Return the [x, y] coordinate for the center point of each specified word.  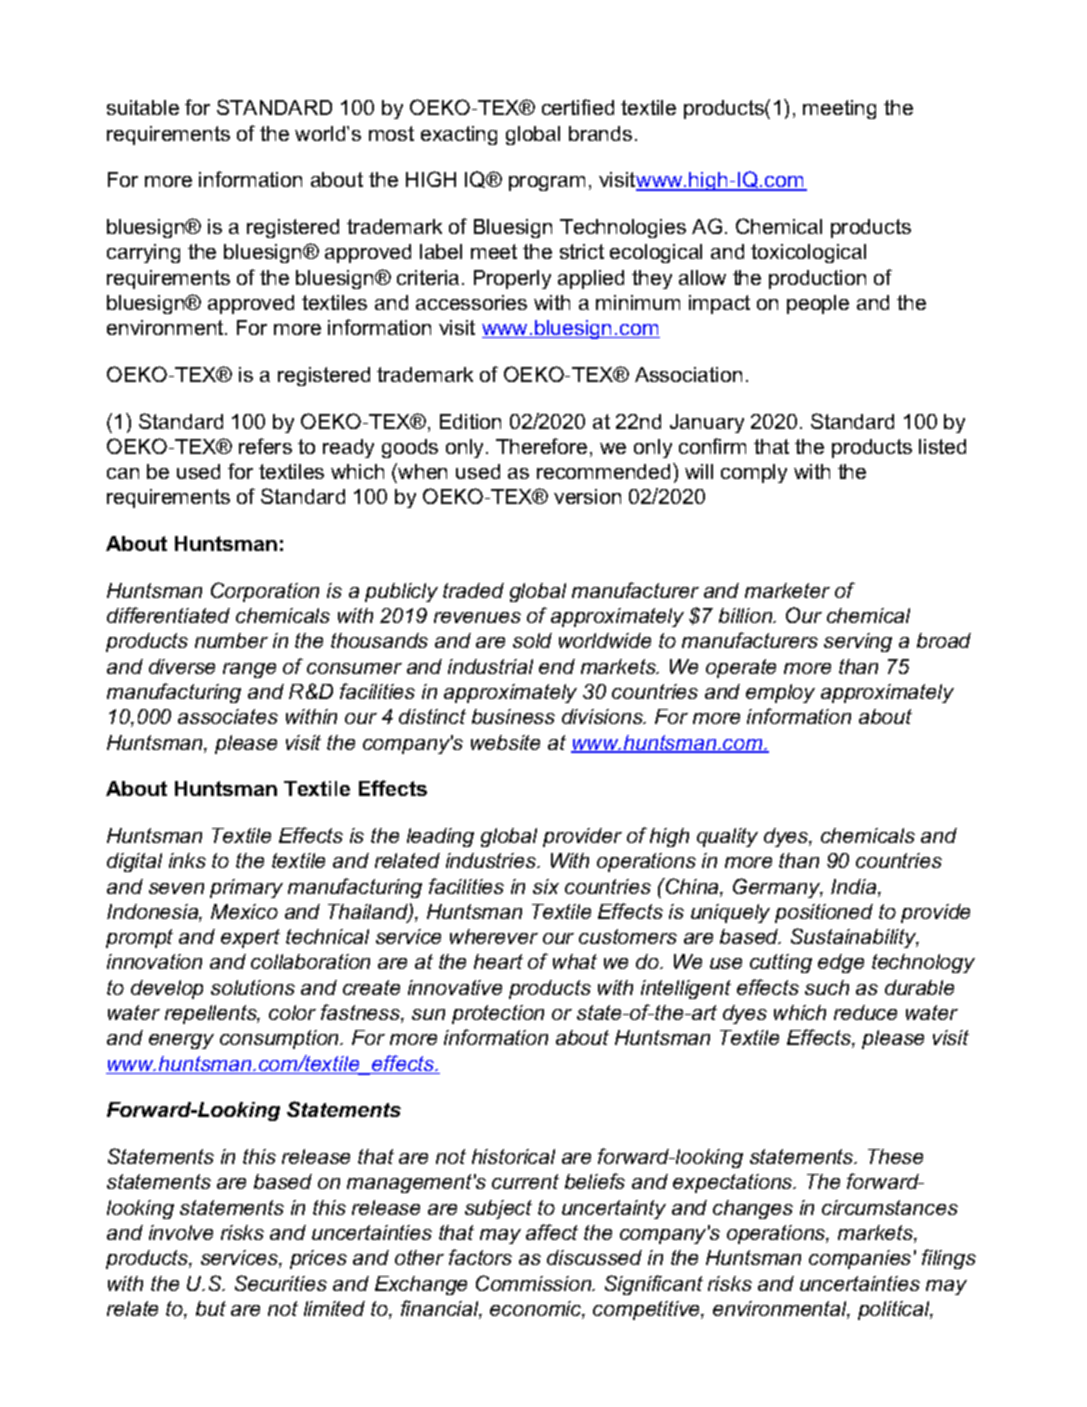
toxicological [808, 253]
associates [228, 716]
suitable [143, 107]
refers [265, 446]
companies [860, 1259]
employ [780, 693]
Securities [281, 1283]
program [547, 183]
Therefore [541, 446]
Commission [535, 1283]
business [513, 716]
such [827, 987]
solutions [253, 987]
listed [942, 446]
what [575, 961]
